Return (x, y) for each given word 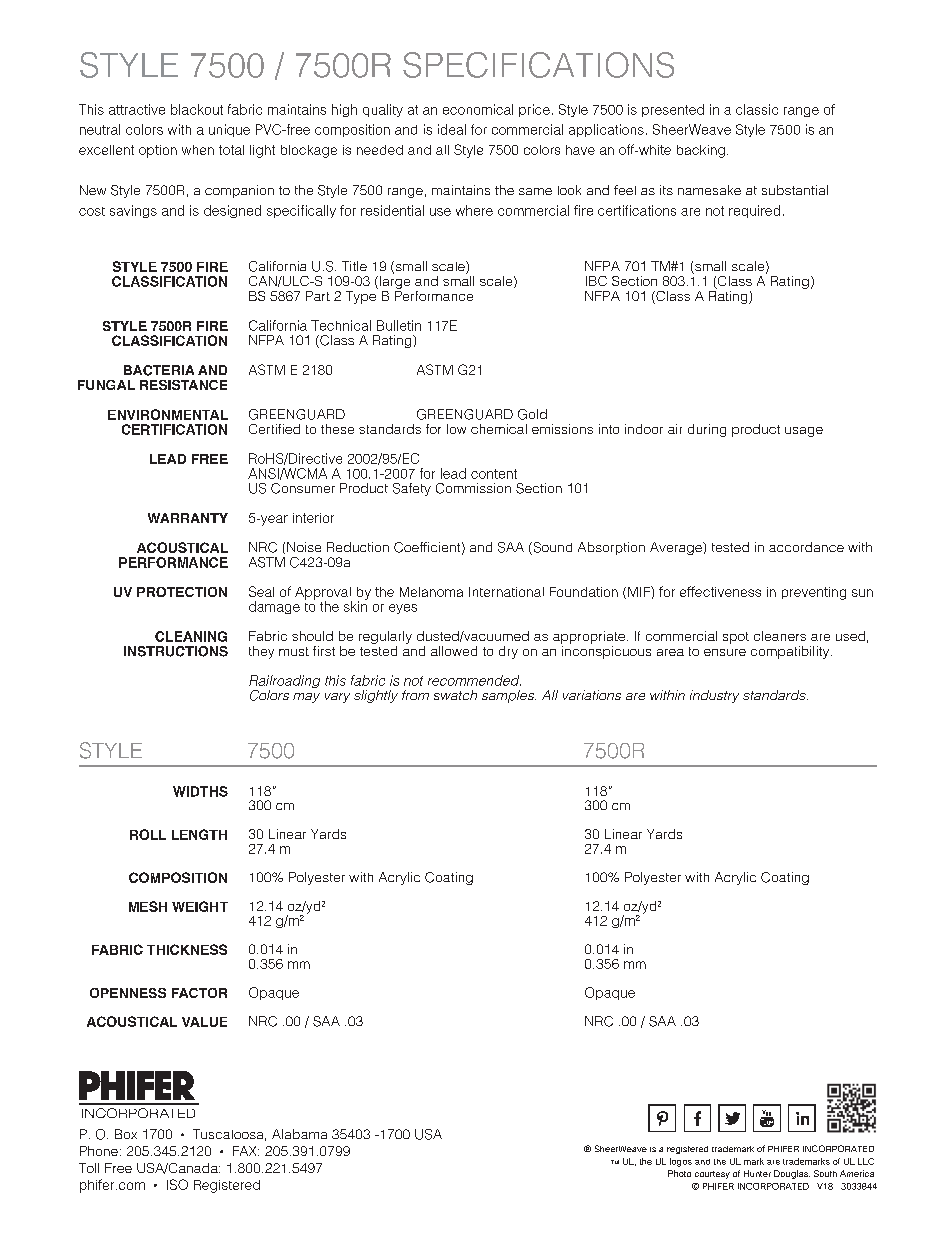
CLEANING (191, 636)
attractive (137, 109)
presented (673, 110)
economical (478, 109)
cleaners (780, 636)
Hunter (757, 1173)
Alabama (299, 1134)
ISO (177, 1184)
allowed (454, 651)
